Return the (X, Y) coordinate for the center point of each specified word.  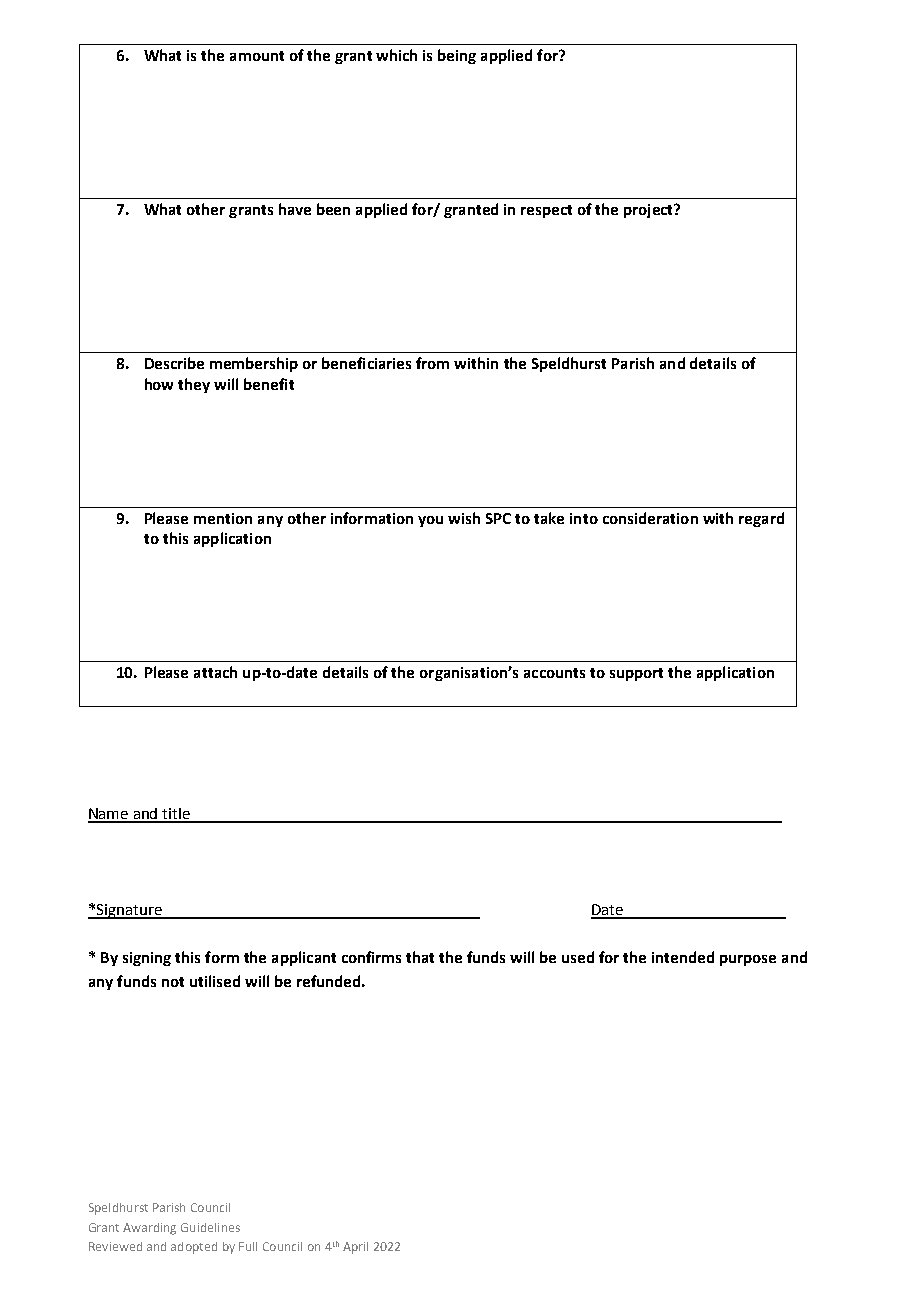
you (430, 521)
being (457, 56)
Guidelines (210, 1227)
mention (223, 518)
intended (683, 957)
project (649, 211)
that (420, 957)
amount (257, 56)
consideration (650, 518)
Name (109, 815)
